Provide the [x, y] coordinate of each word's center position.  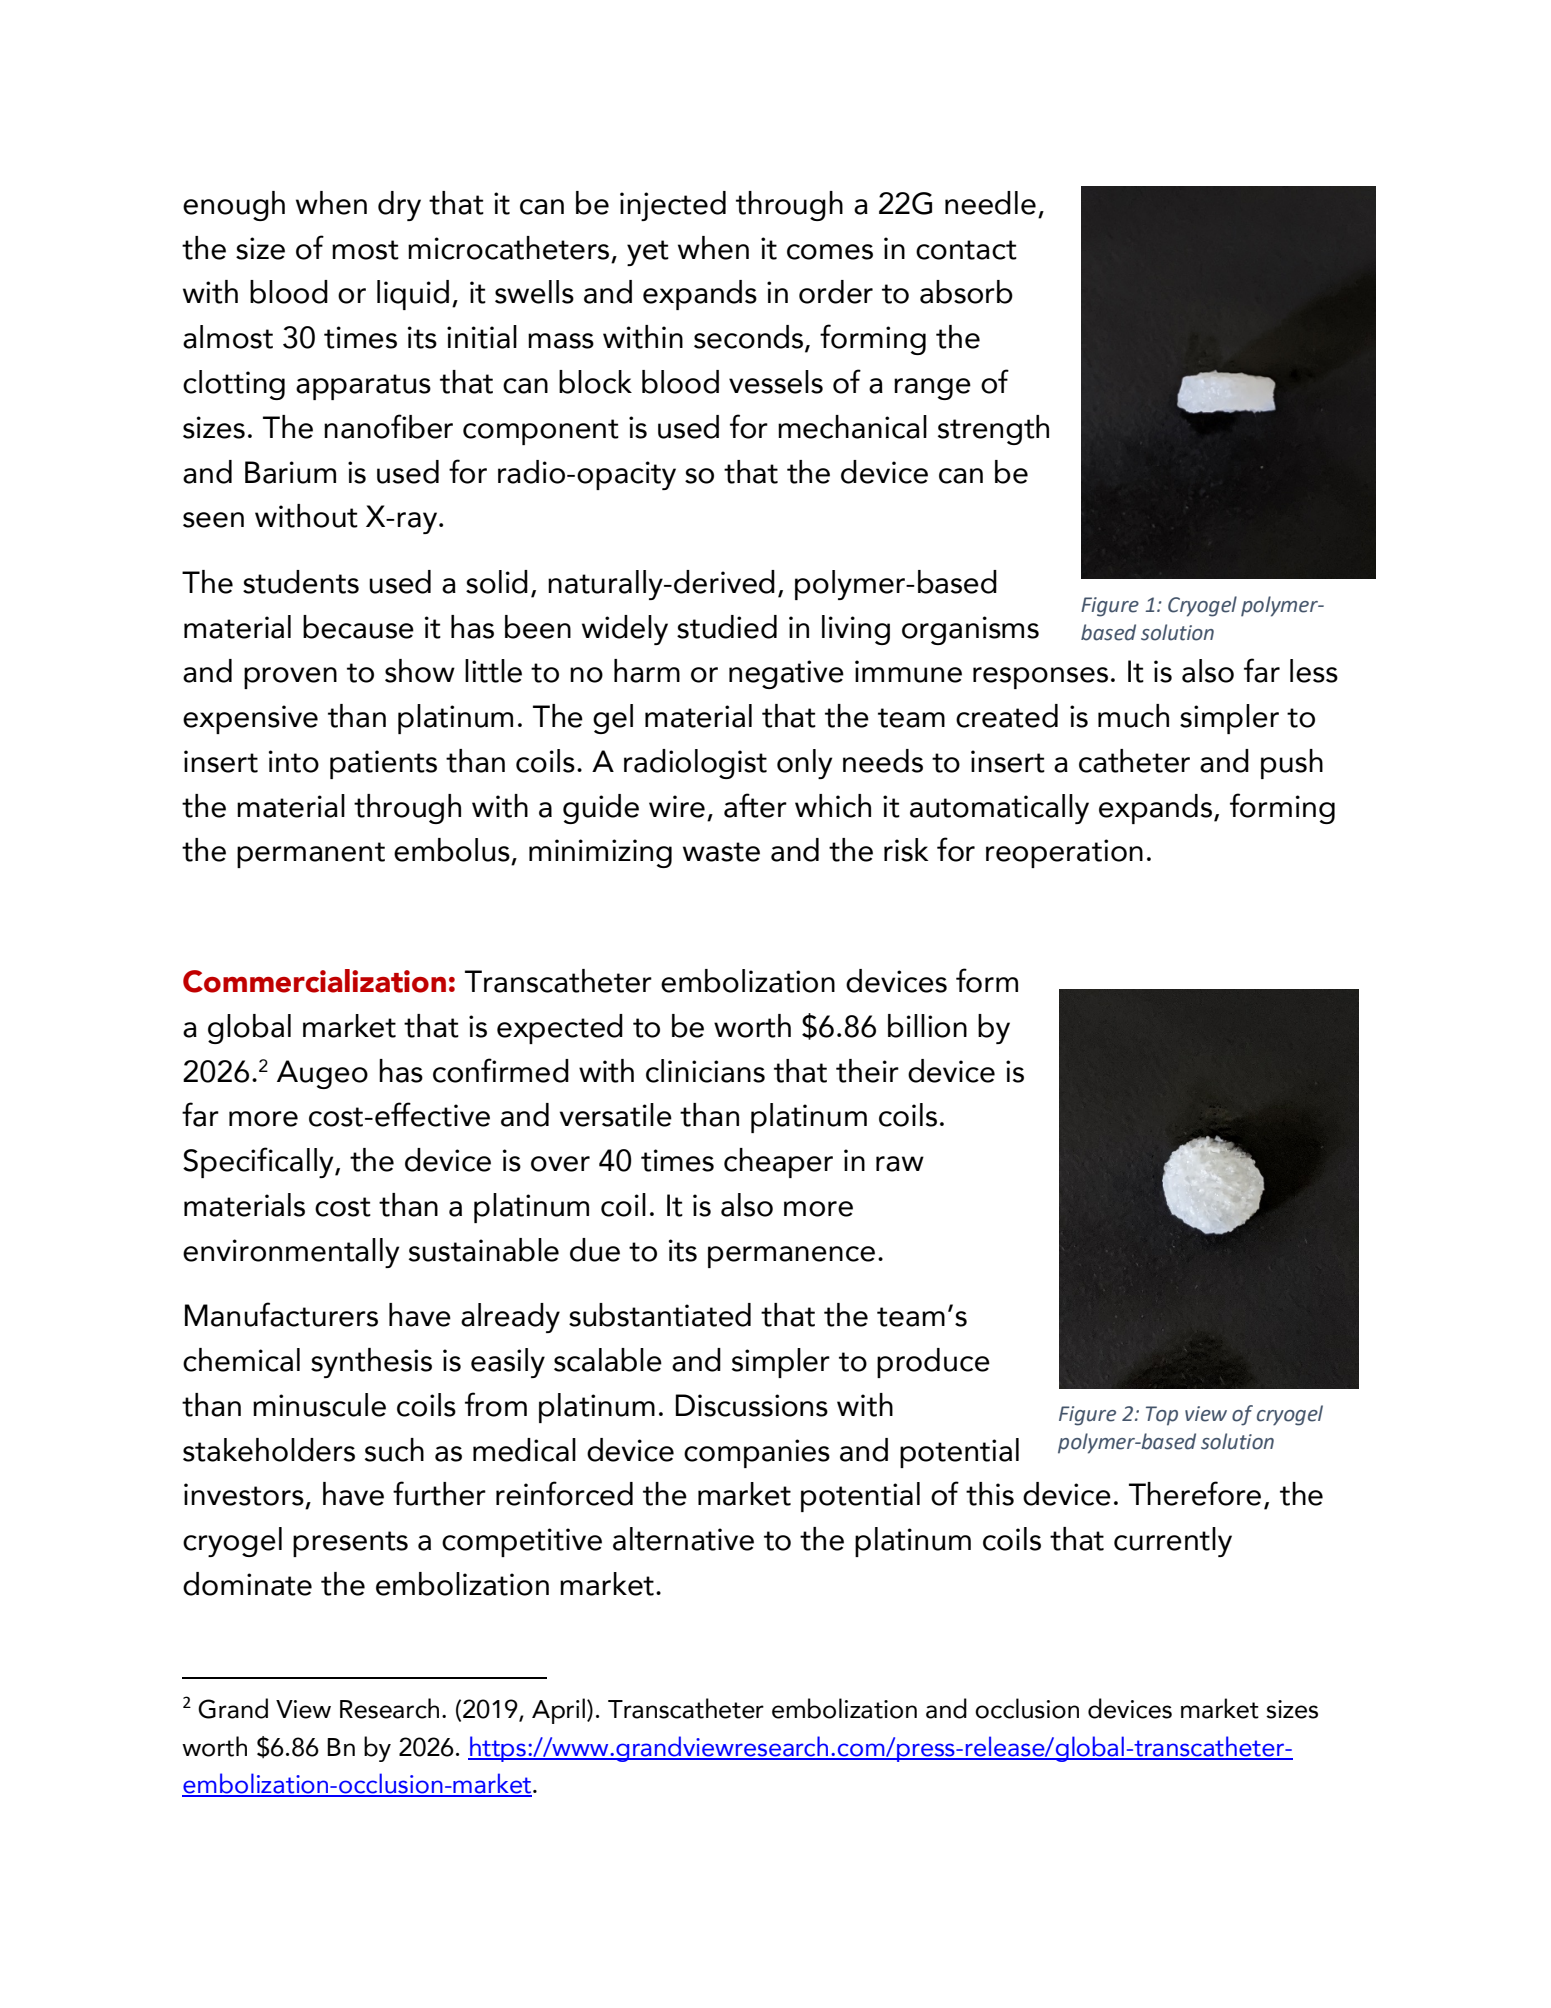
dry [399, 206]
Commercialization [314, 981]
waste [721, 852]
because [358, 627]
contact [966, 250]
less [1314, 671]
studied [727, 627]
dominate [247, 1584]
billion [927, 1026]
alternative [683, 1539]
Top [1162, 1416]
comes [830, 252]
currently [1173, 1542]
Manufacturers [281, 1314]
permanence [791, 1257]
